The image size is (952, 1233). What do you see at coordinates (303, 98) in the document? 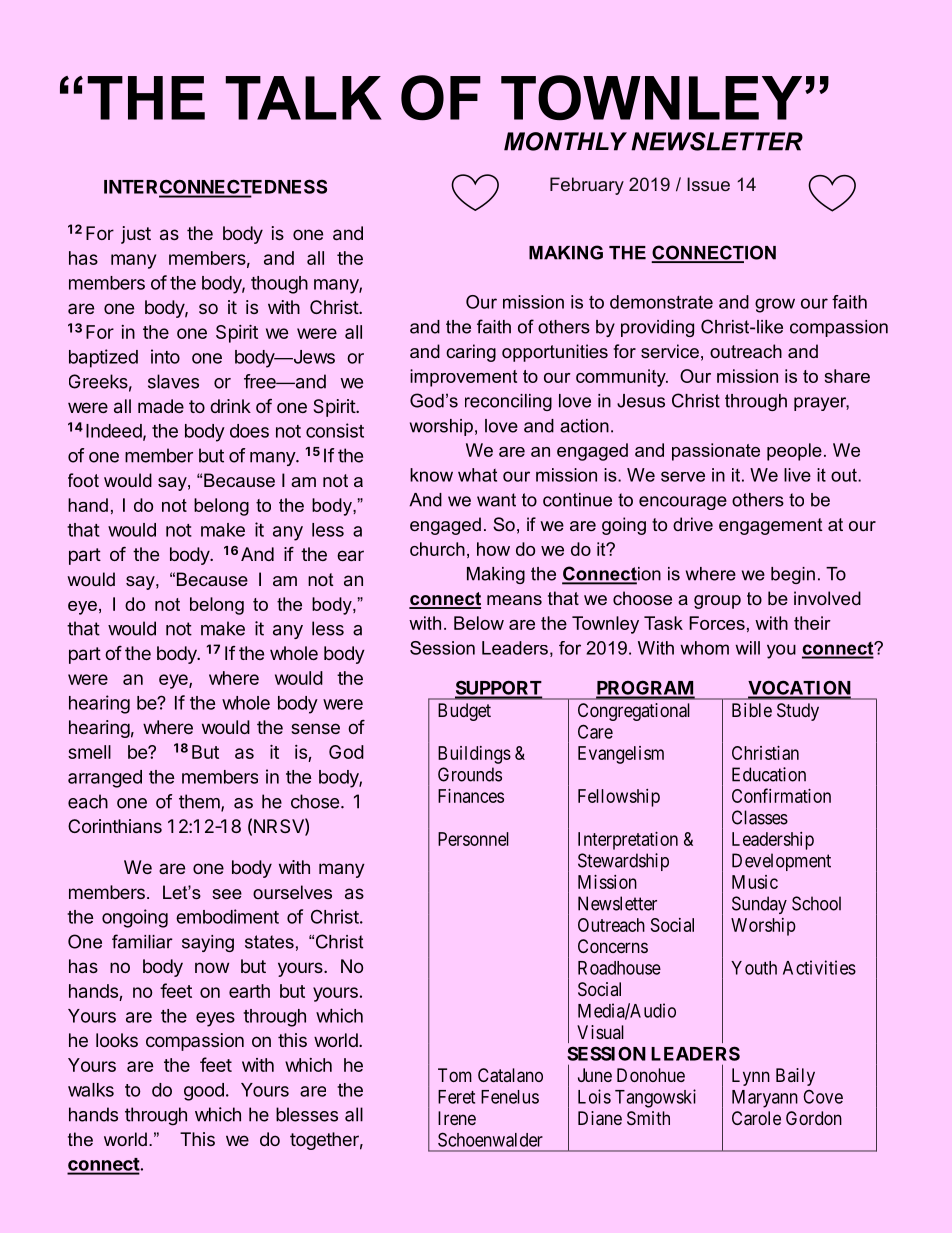
I see `TALK` at bounding box center [303, 98].
